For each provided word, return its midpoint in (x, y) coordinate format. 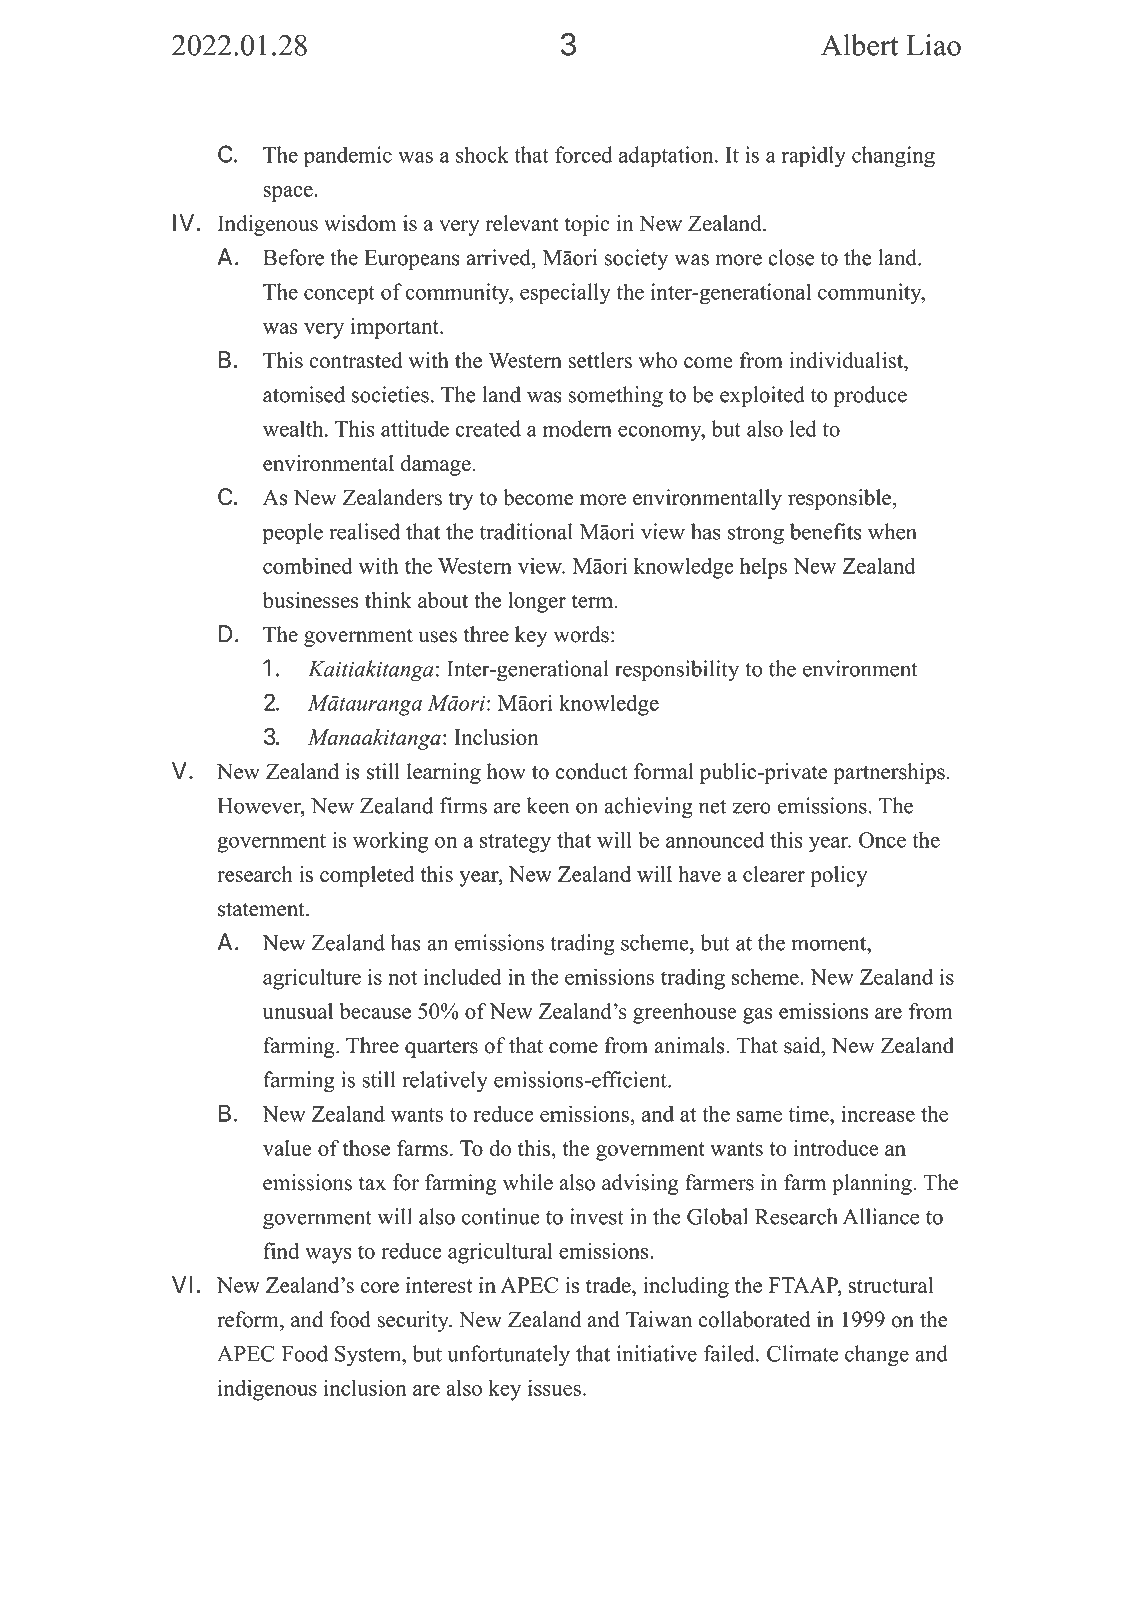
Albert (860, 45)
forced (584, 154)
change (877, 1356)
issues (554, 1387)
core (380, 1287)
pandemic (348, 157)
